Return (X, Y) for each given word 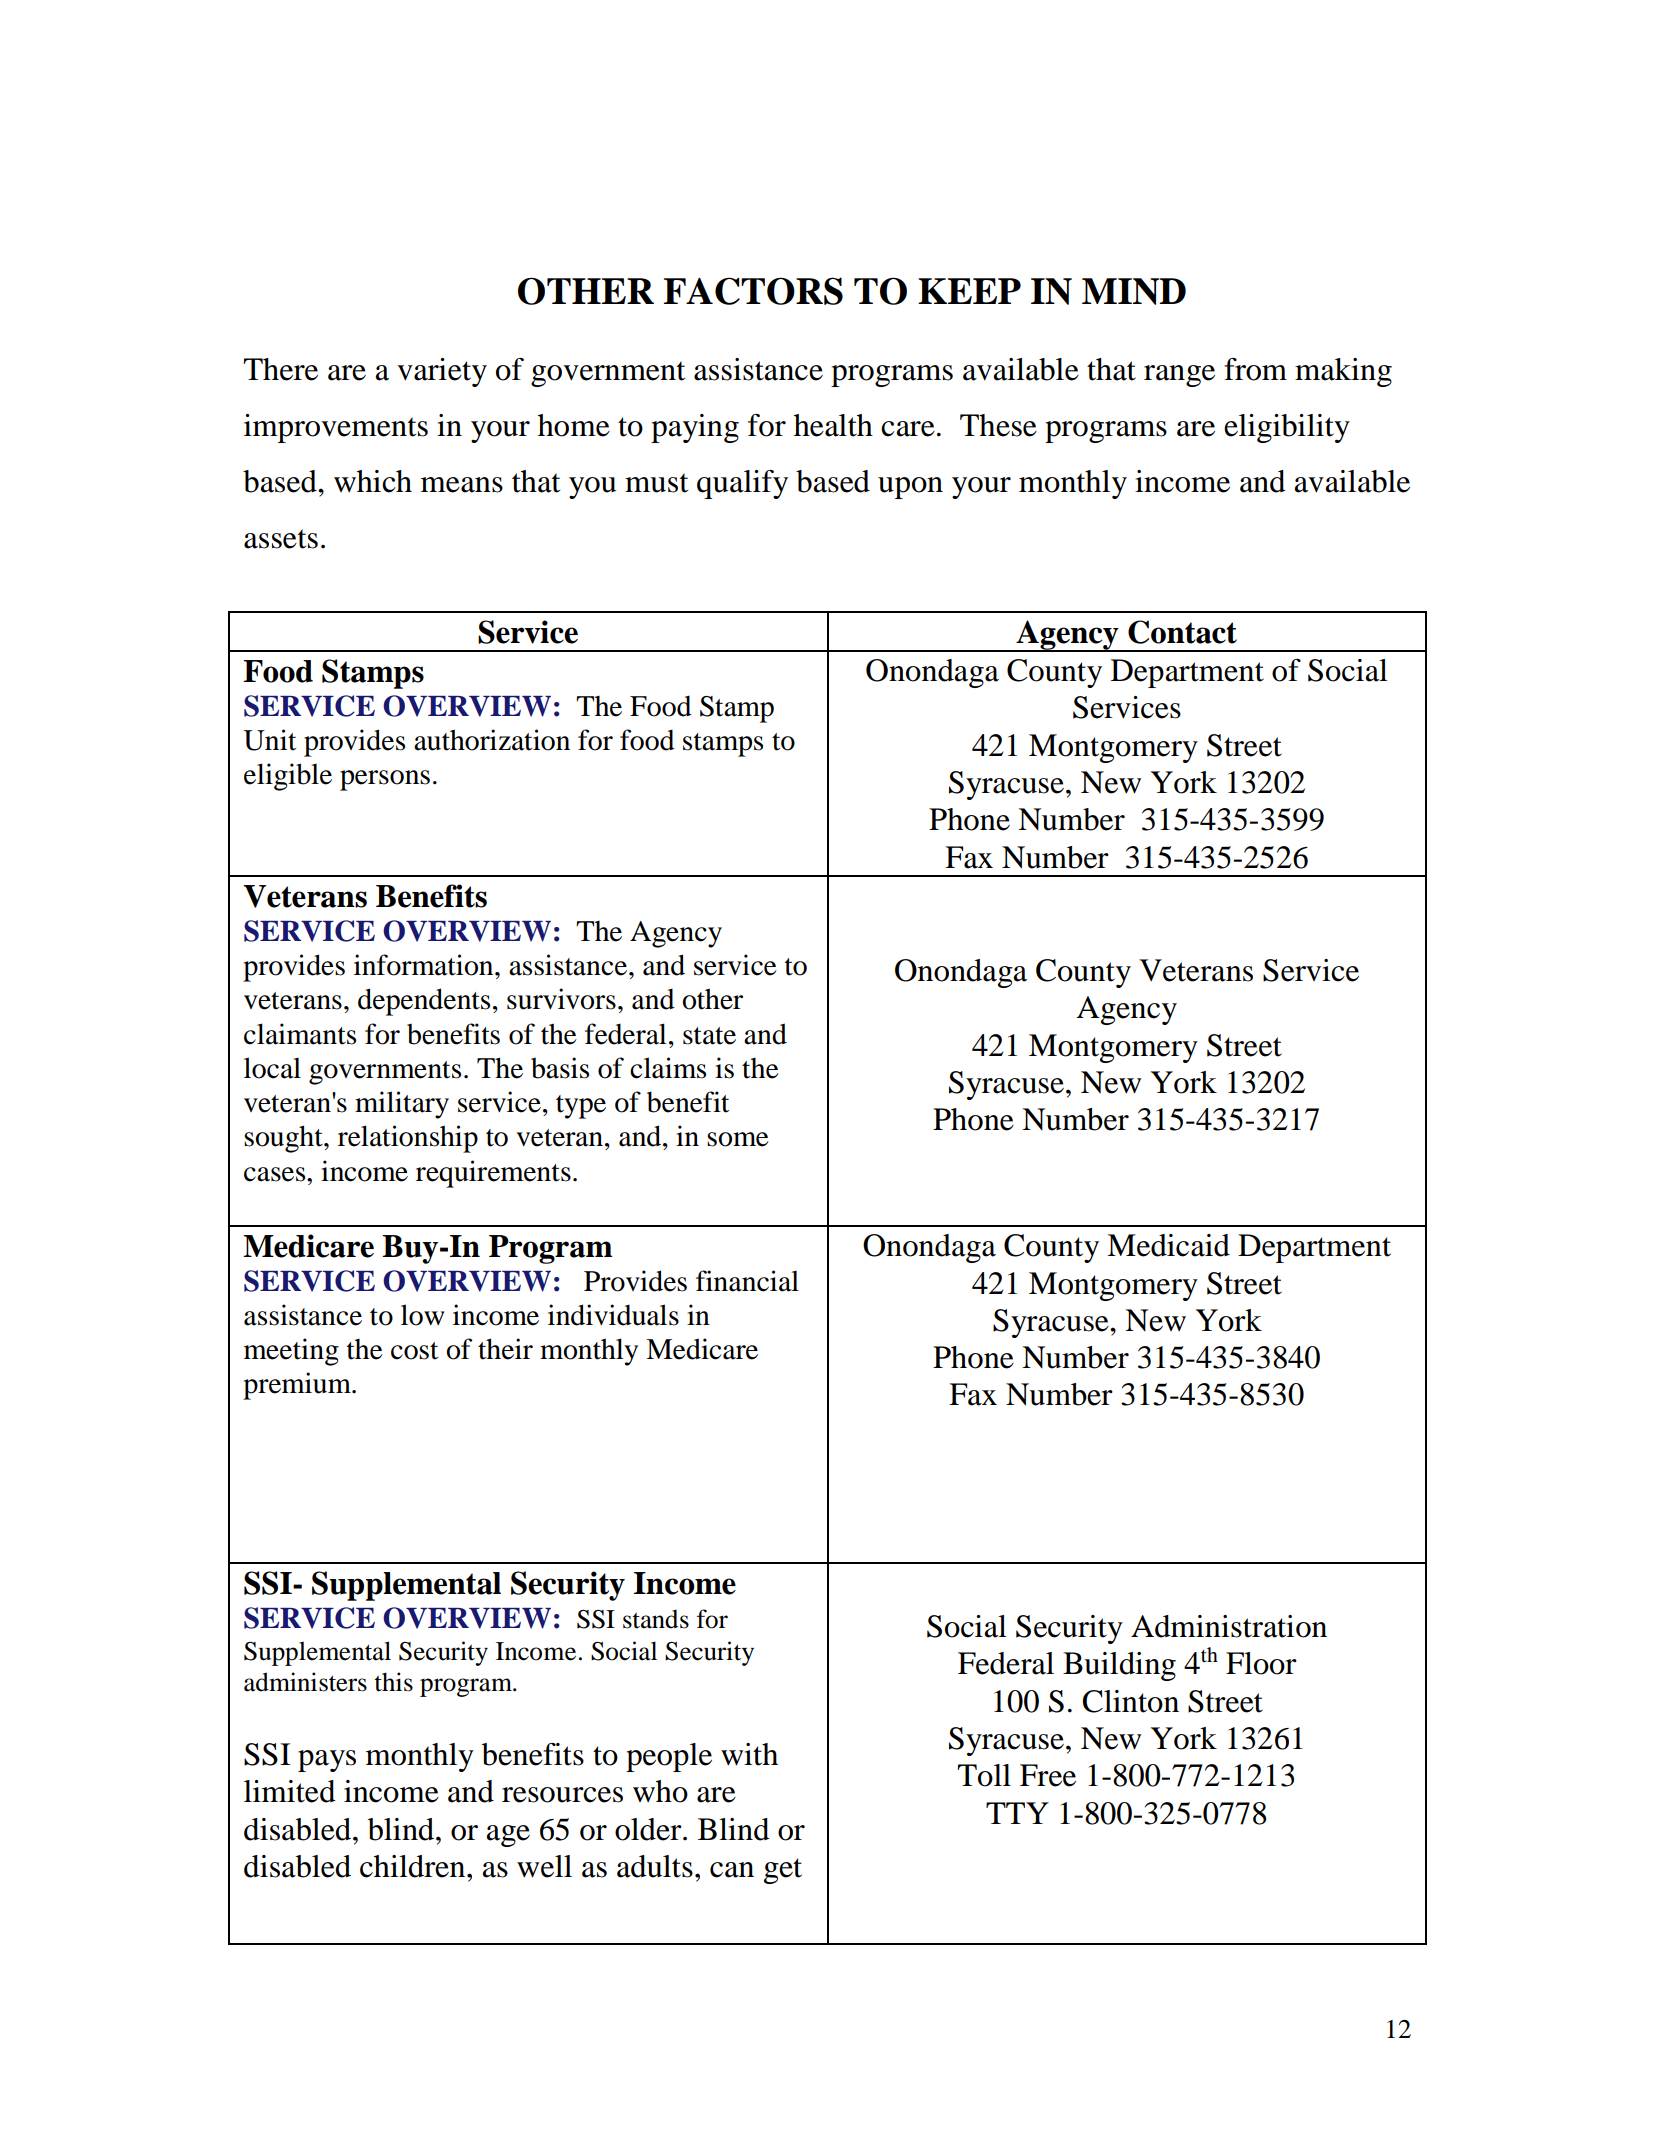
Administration (1229, 1626)
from (1255, 369)
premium (298, 1386)
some (738, 1139)
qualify (742, 484)
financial (747, 1281)
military (402, 1105)
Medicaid (1168, 1245)
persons (385, 780)
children (414, 1866)
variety (442, 372)
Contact (1182, 632)
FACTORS (753, 291)
